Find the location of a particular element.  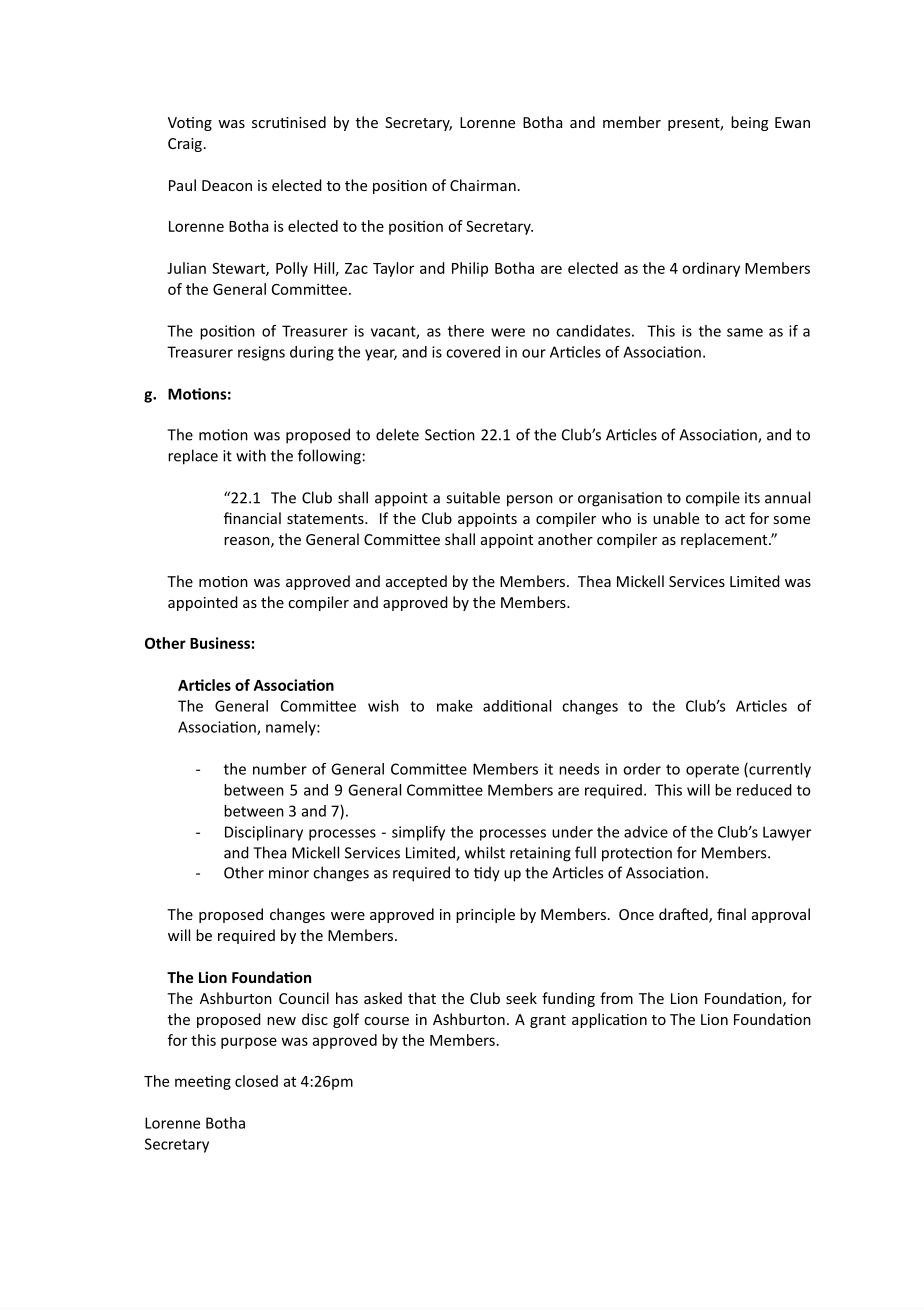

being is located at coordinates (750, 123).
